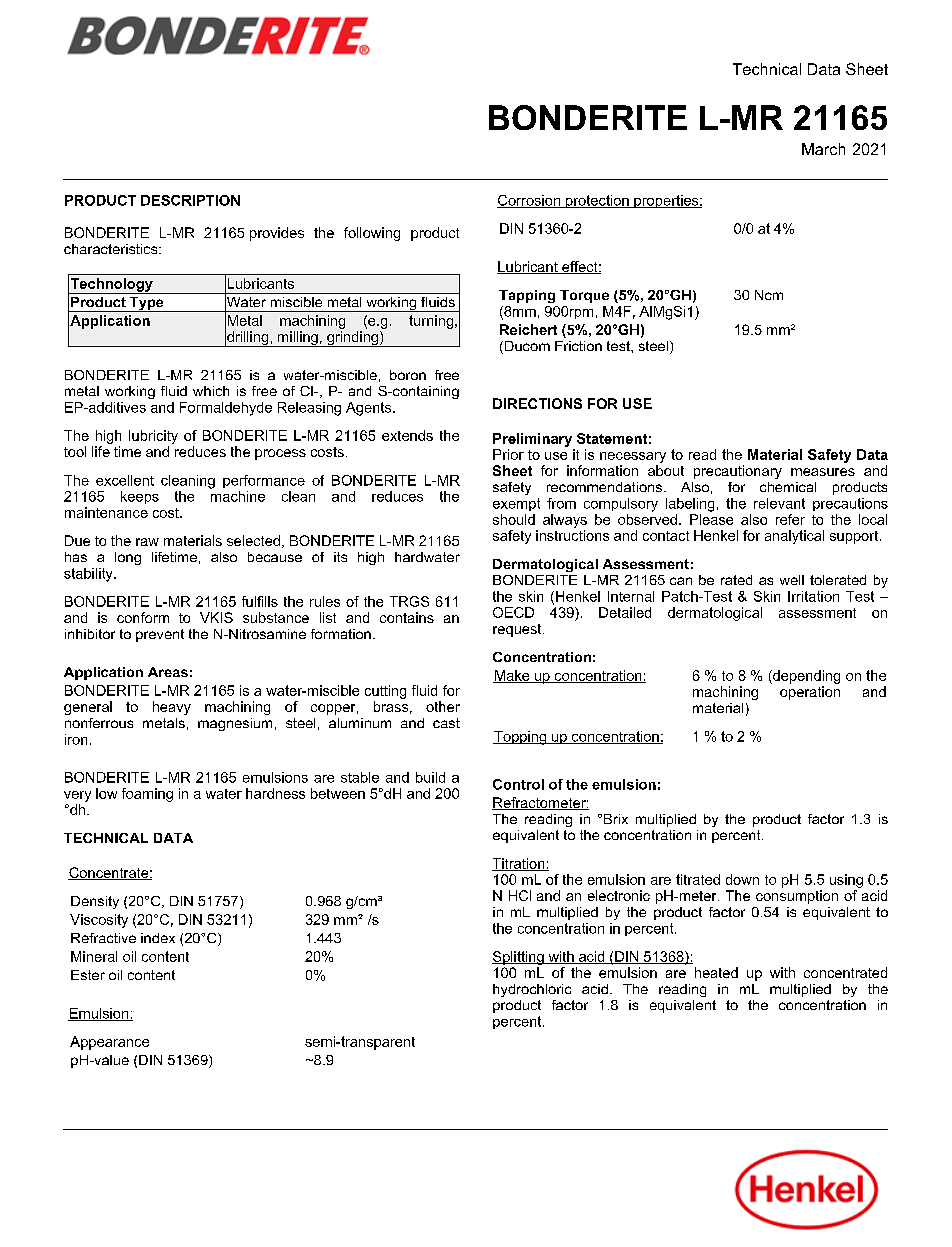 This page has height=1247, width=952. Describe the element at coordinates (597, 201) in the page. I see `protection` at that location.
